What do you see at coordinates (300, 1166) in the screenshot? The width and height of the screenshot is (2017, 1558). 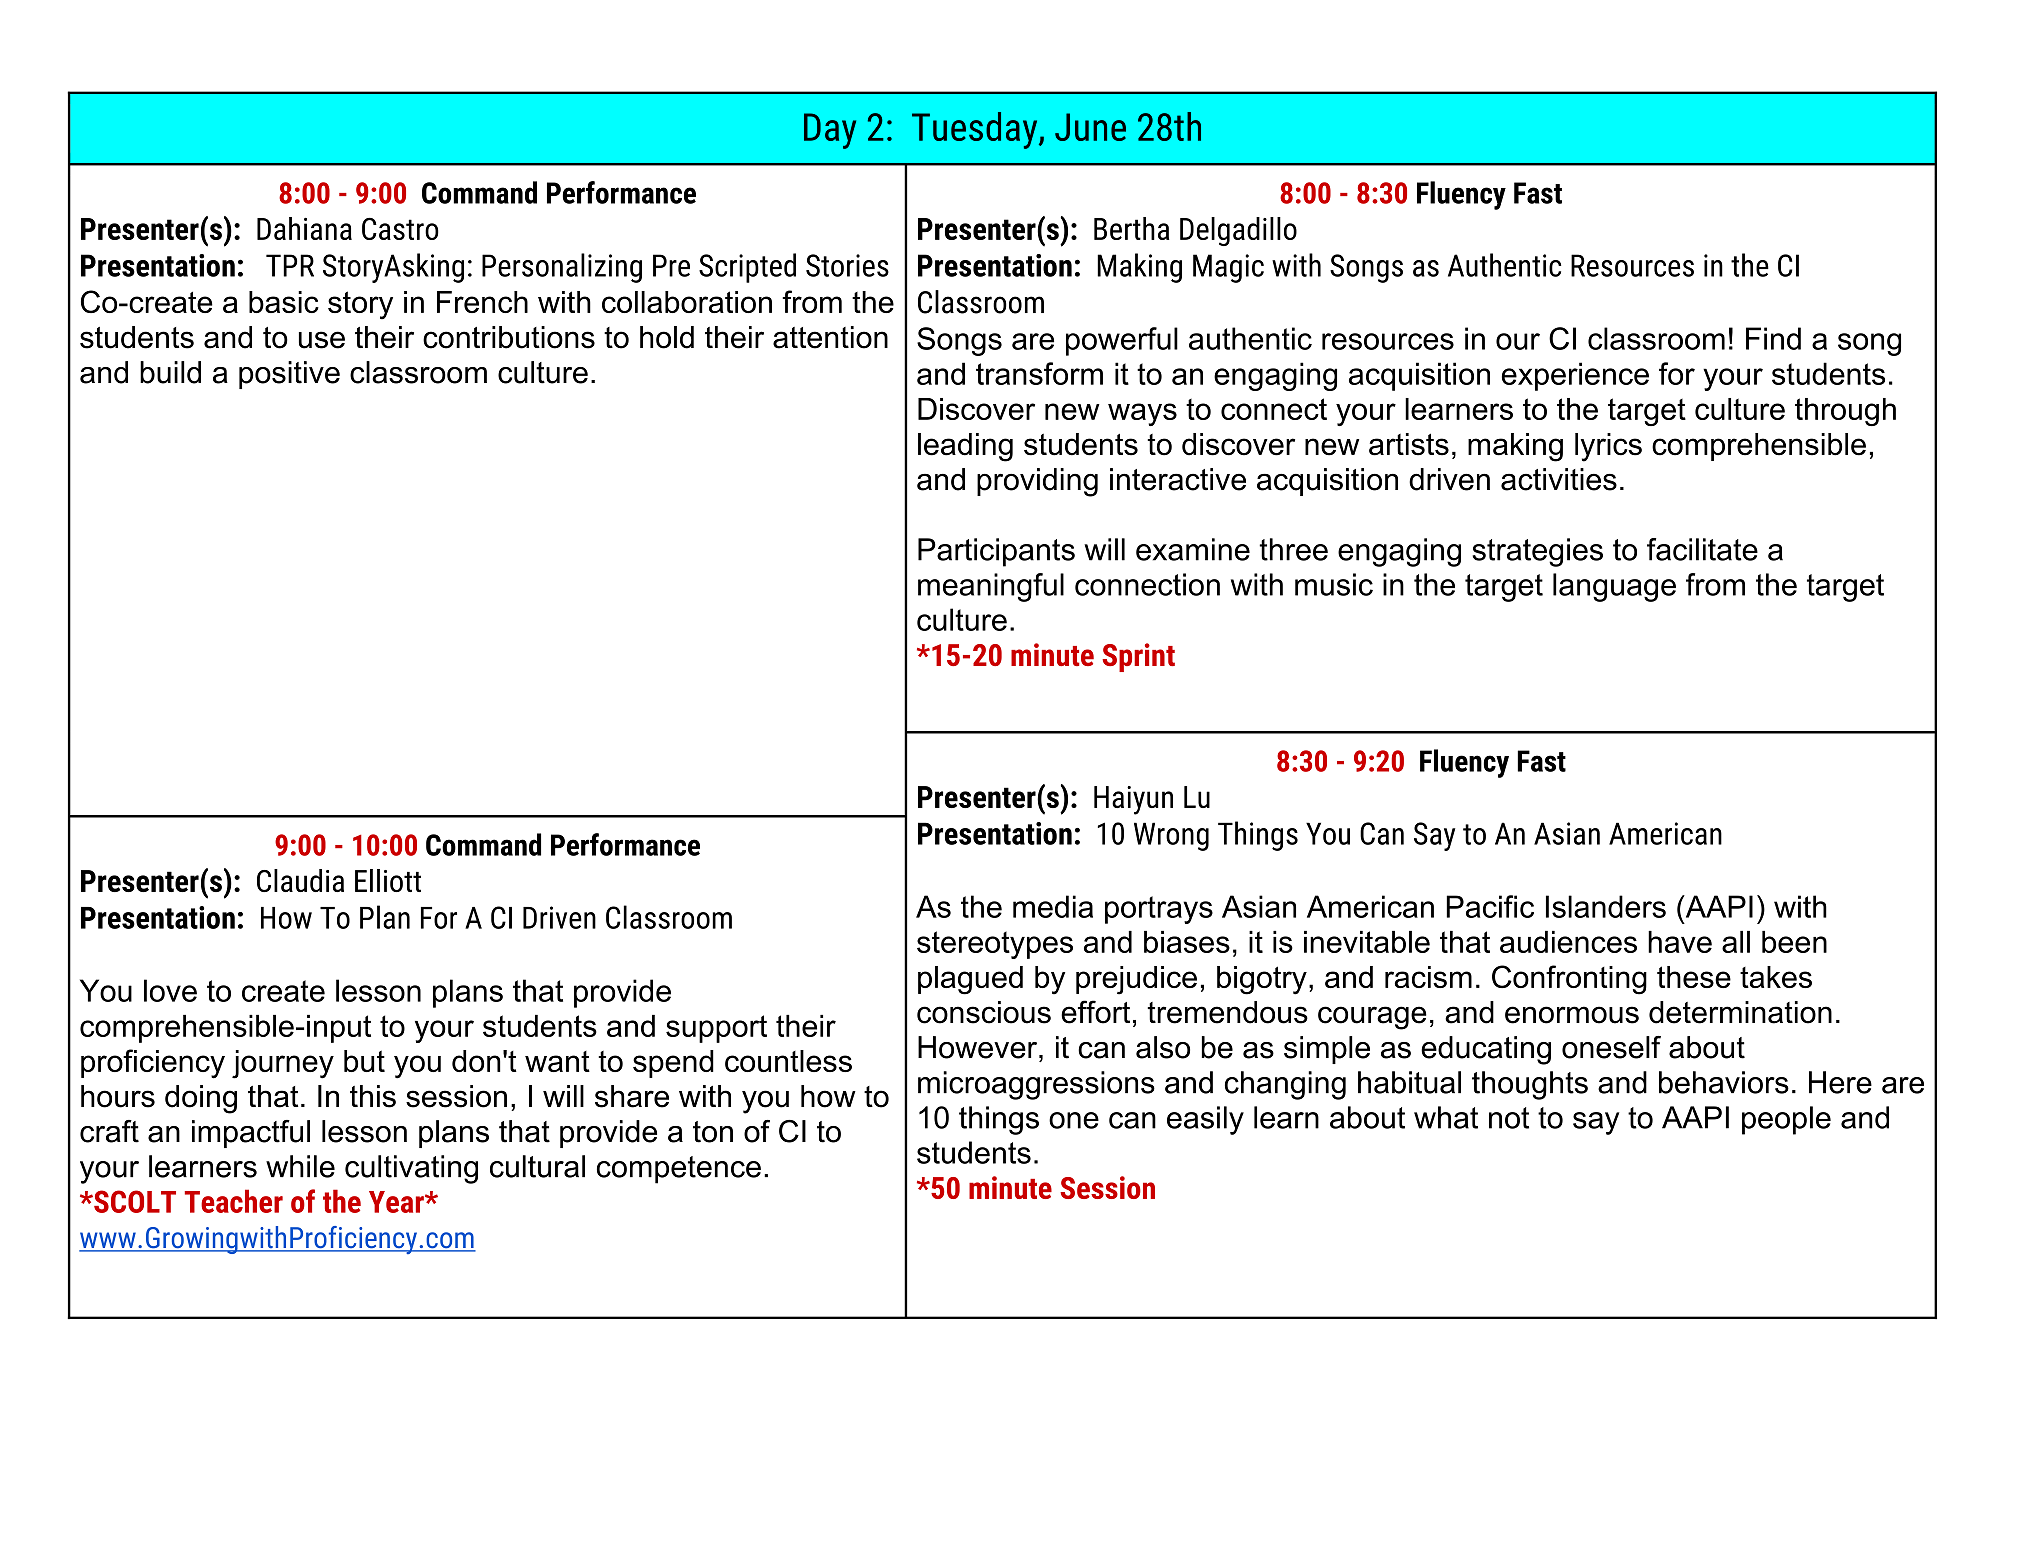 I see `while` at bounding box center [300, 1166].
